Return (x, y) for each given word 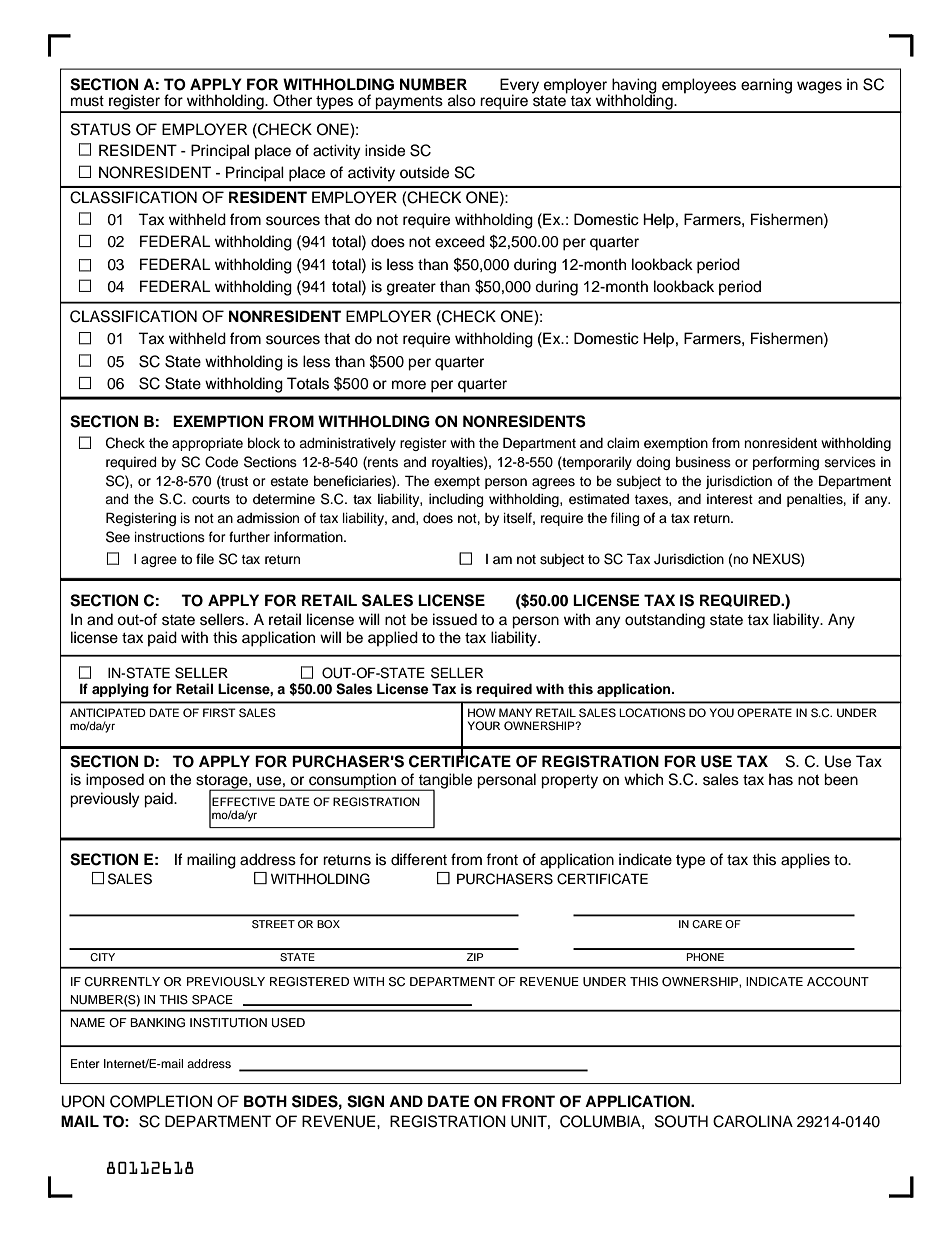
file (205, 559)
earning (766, 86)
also (462, 100)
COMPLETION (161, 1101)
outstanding (665, 621)
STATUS (101, 129)
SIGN (365, 1101)
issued (455, 619)
